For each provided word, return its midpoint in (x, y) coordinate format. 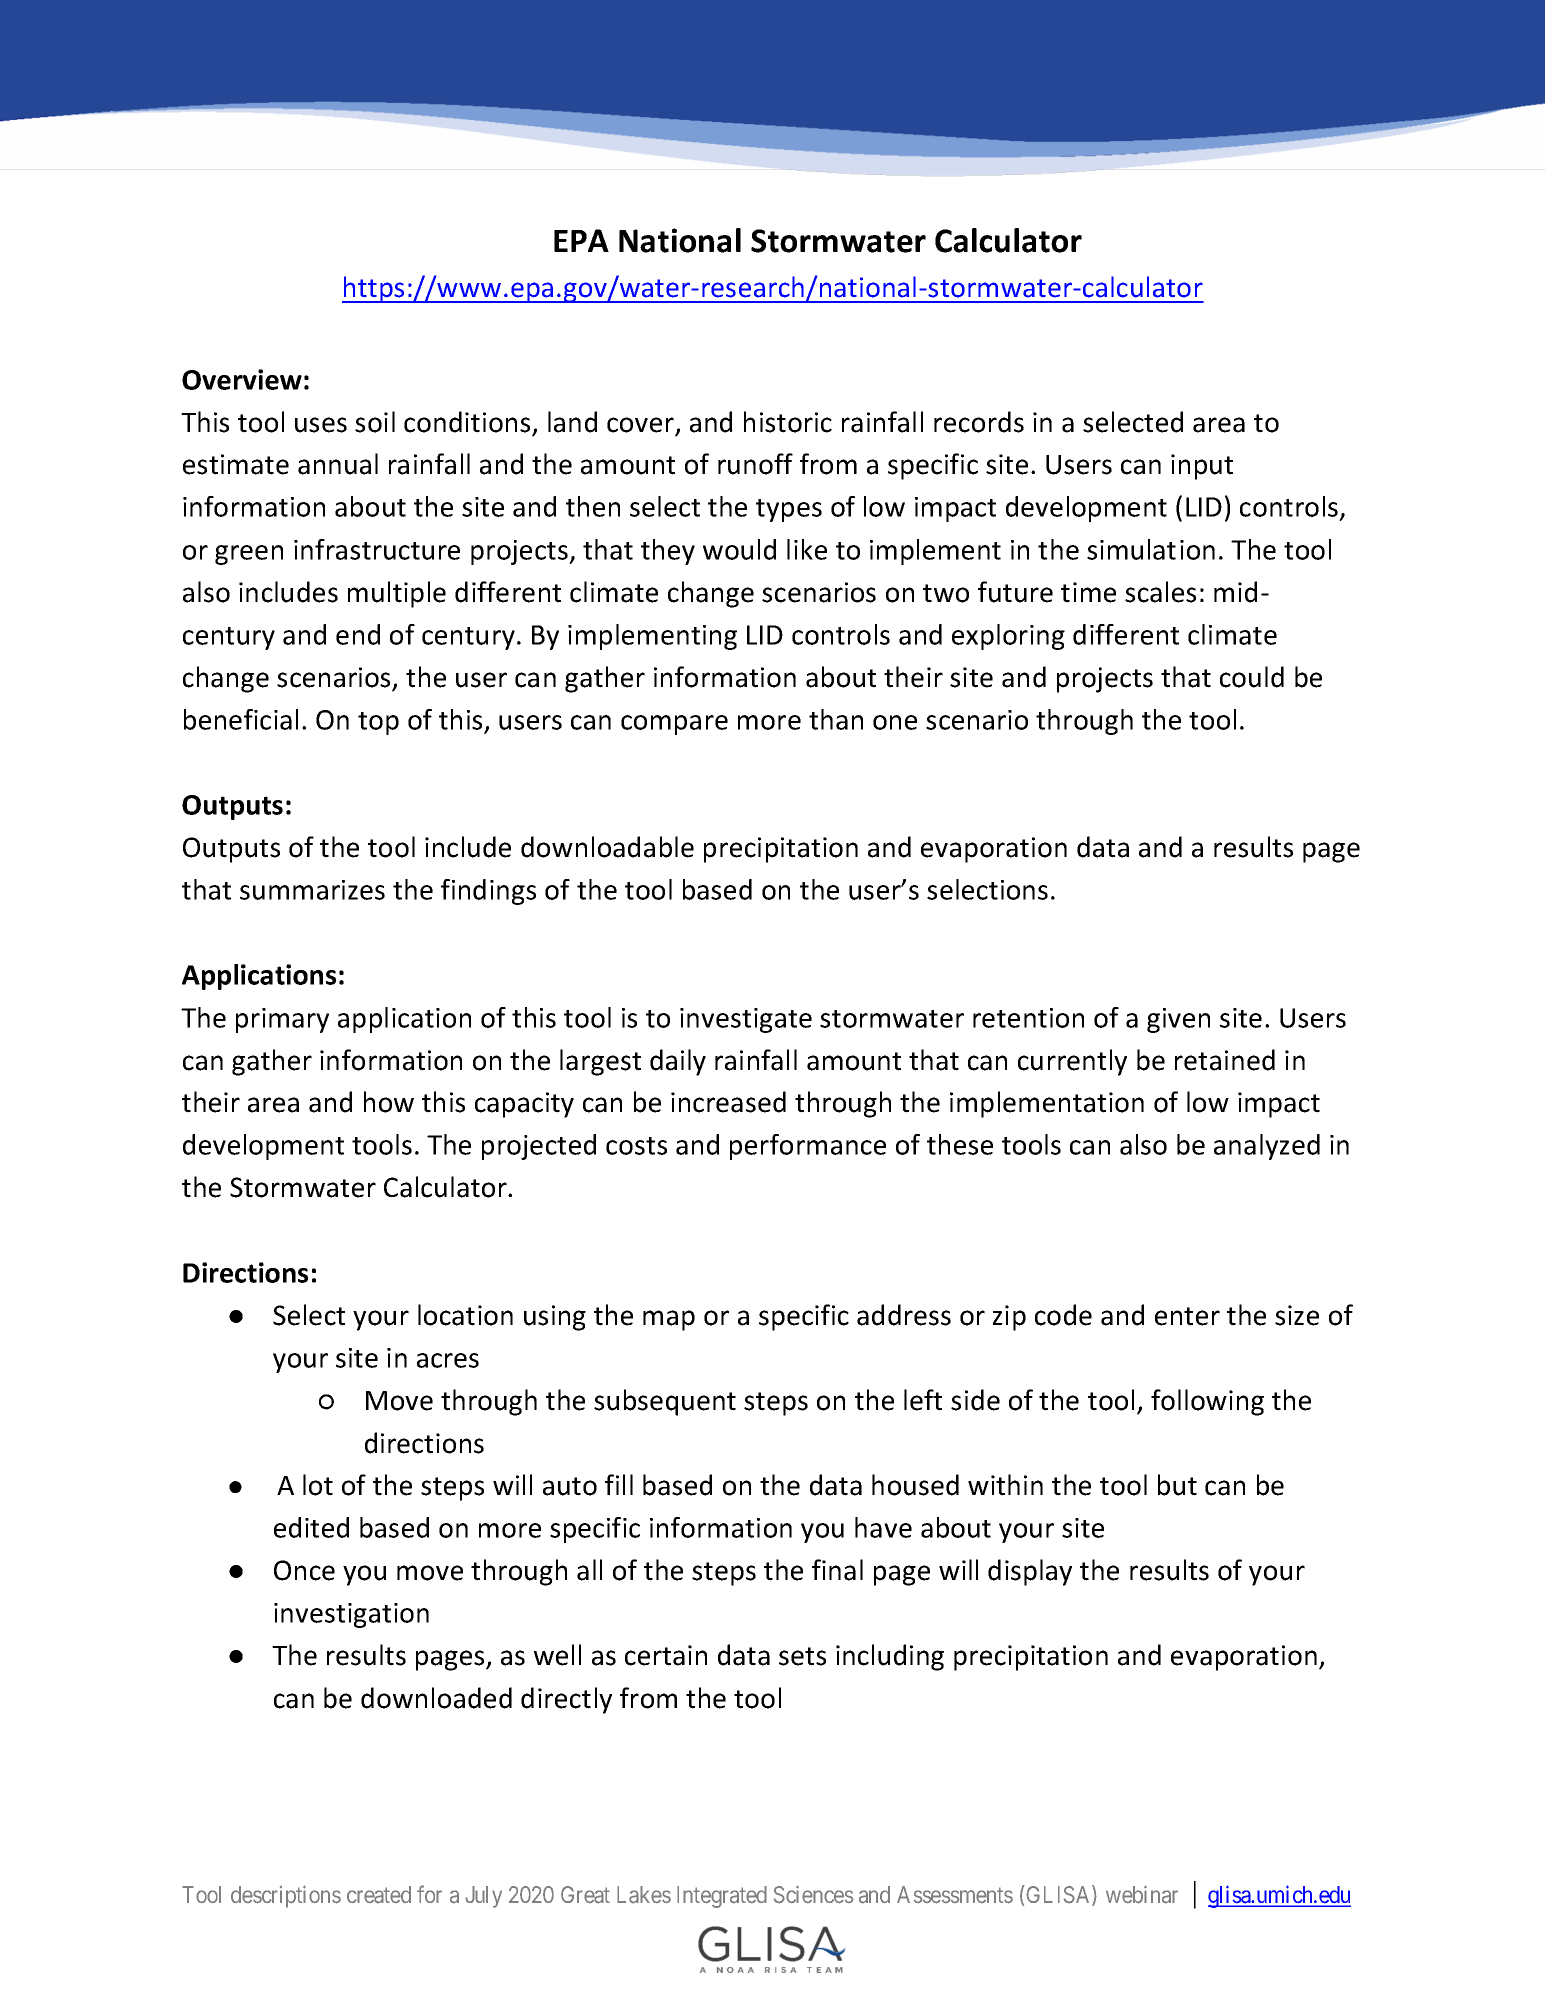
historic (788, 422)
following (1207, 1402)
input (1202, 467)
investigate (746, 1020)
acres (448, 1360)
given (1178, 1020)
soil (375, 422)
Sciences (814, 1894)
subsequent (665, 1402)
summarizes (312, 890)
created (379, 1895)
